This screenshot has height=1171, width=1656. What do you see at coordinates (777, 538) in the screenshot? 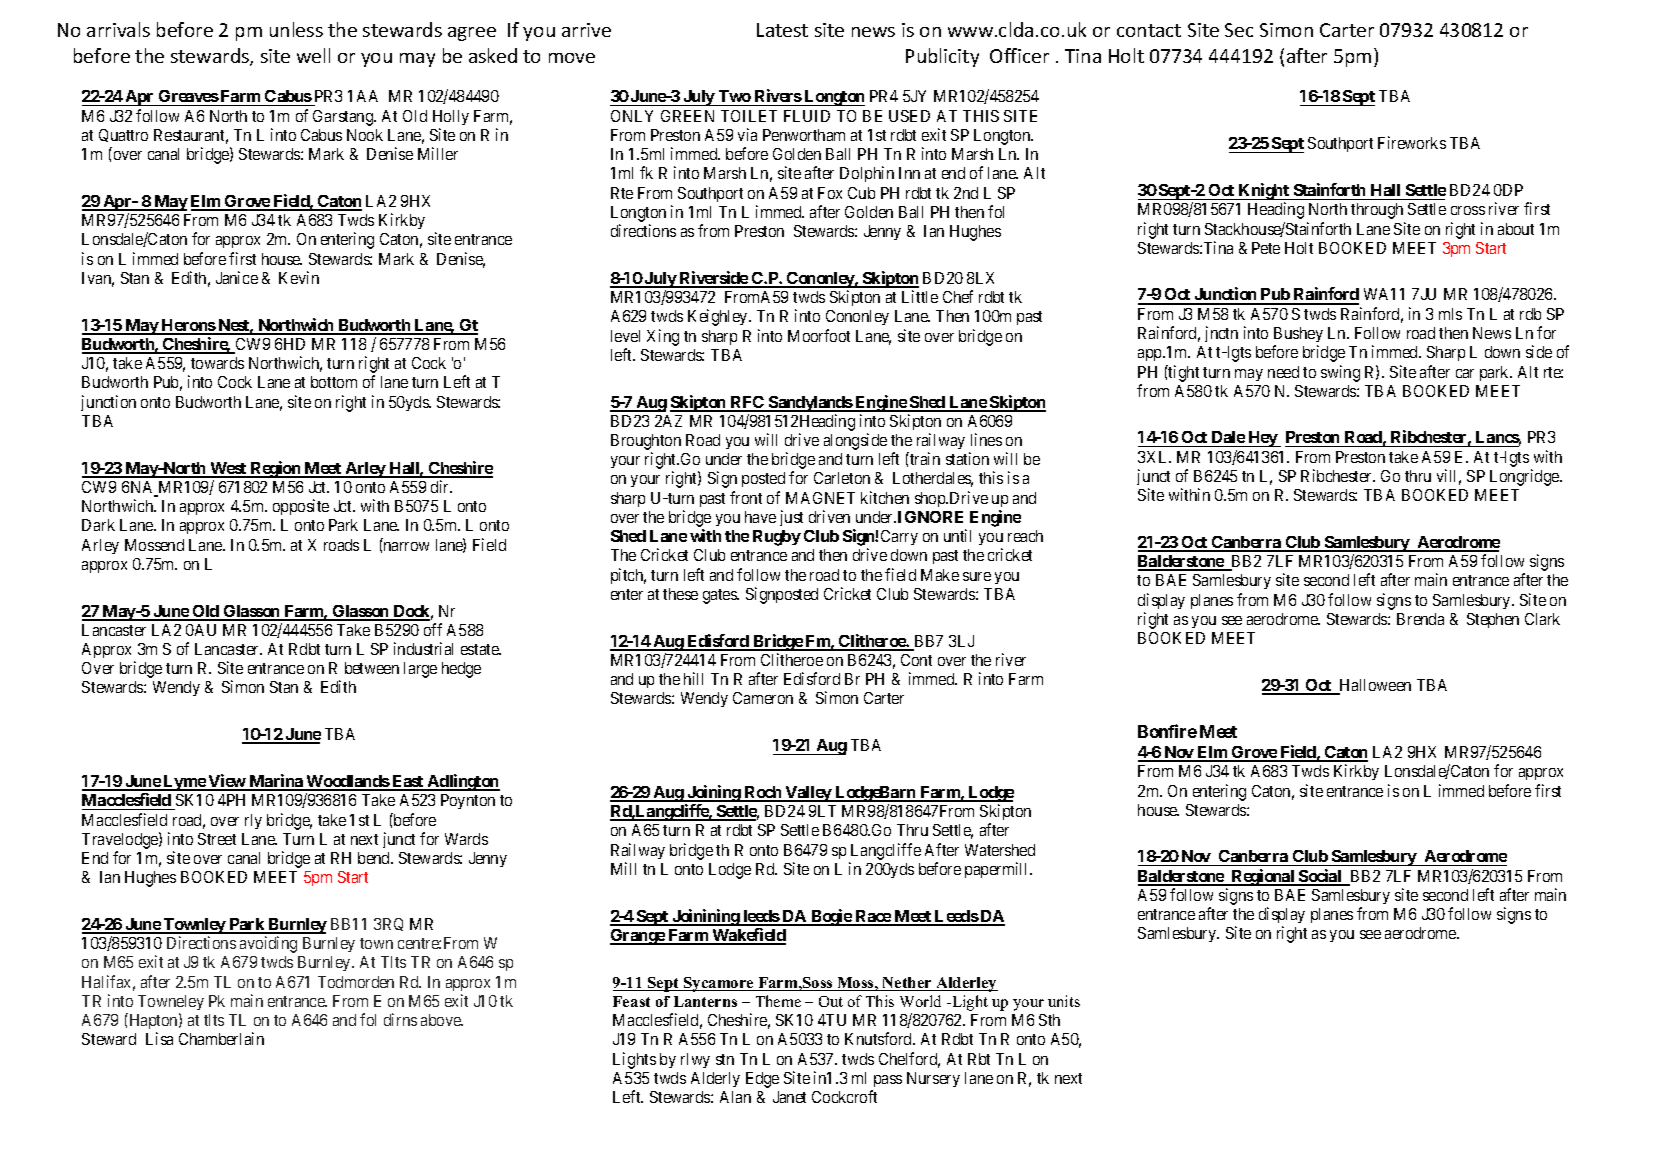
I see `Rugby` at bounding box center [777, 538].
